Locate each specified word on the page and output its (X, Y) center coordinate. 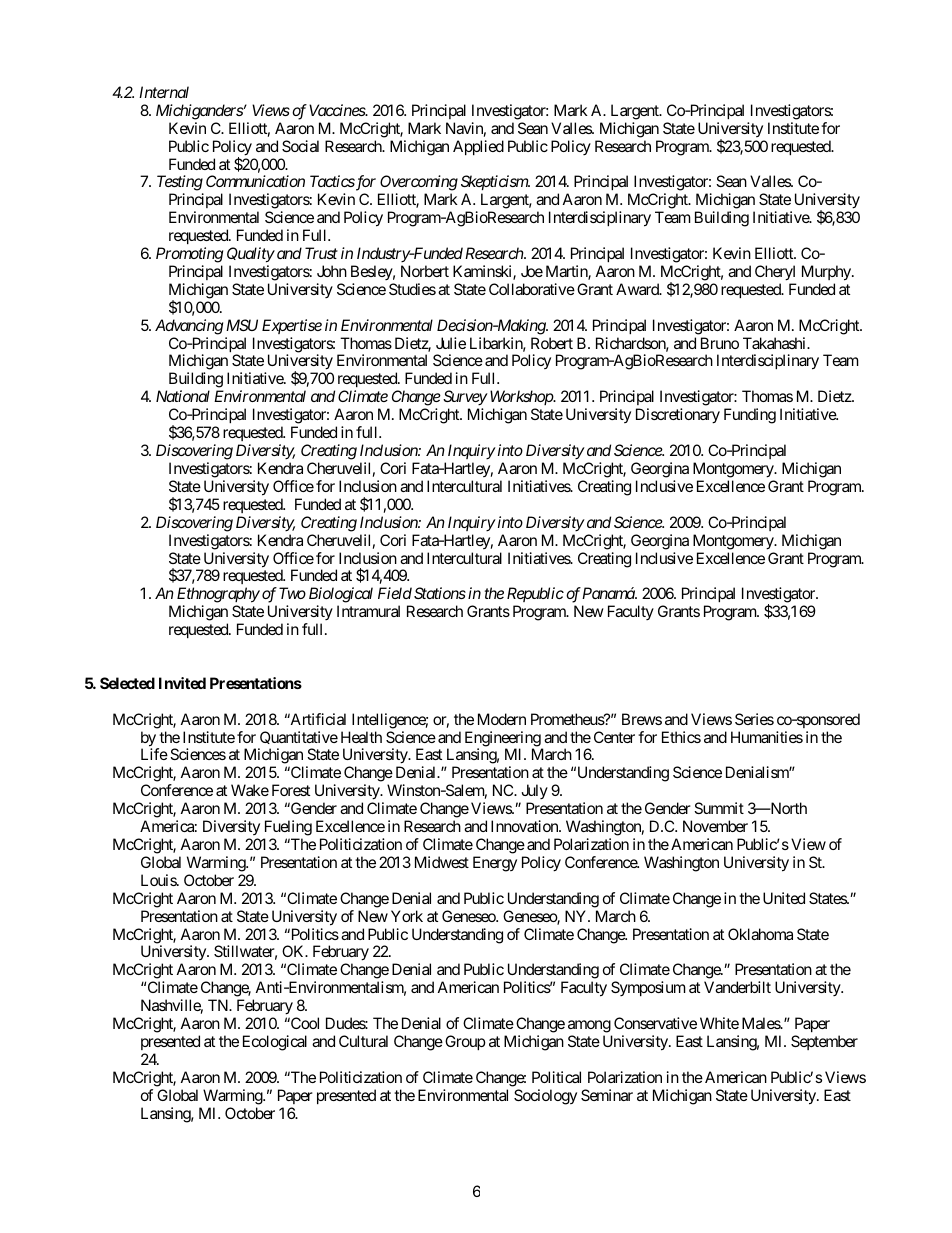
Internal (164, 92)
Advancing (189, 327)
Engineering (503, 740)
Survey (465, 399)
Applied (478, 147)
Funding (750, 416)
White (719, 1023)
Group (465, 1042)
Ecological (275, 1043)
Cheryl (775, 273)
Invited (182, 683)
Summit (719, 808)
